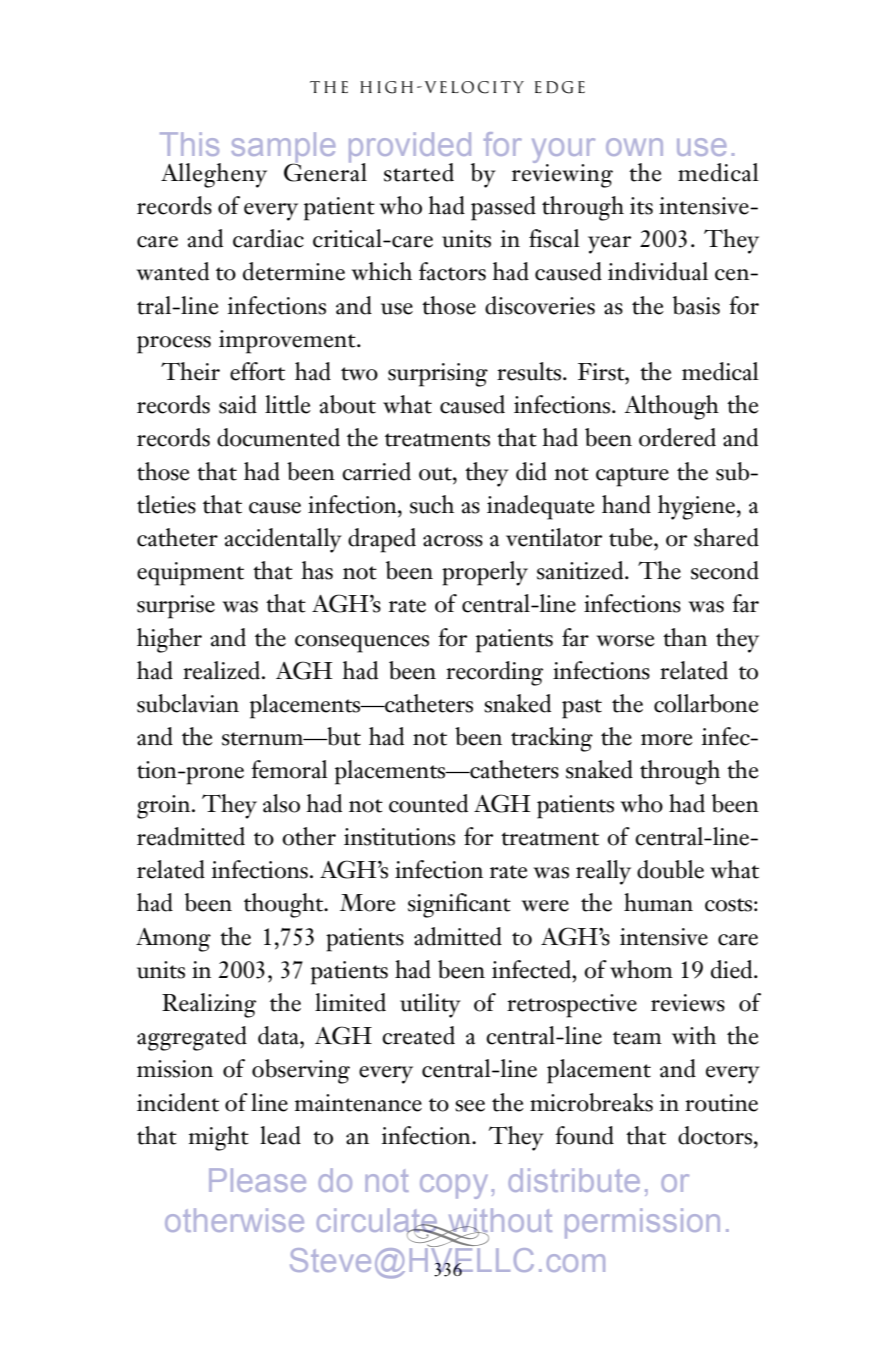  What do you see at coordinates (257, 1180) in the page?
I see `Please` at bounding box center [257, 1180].
